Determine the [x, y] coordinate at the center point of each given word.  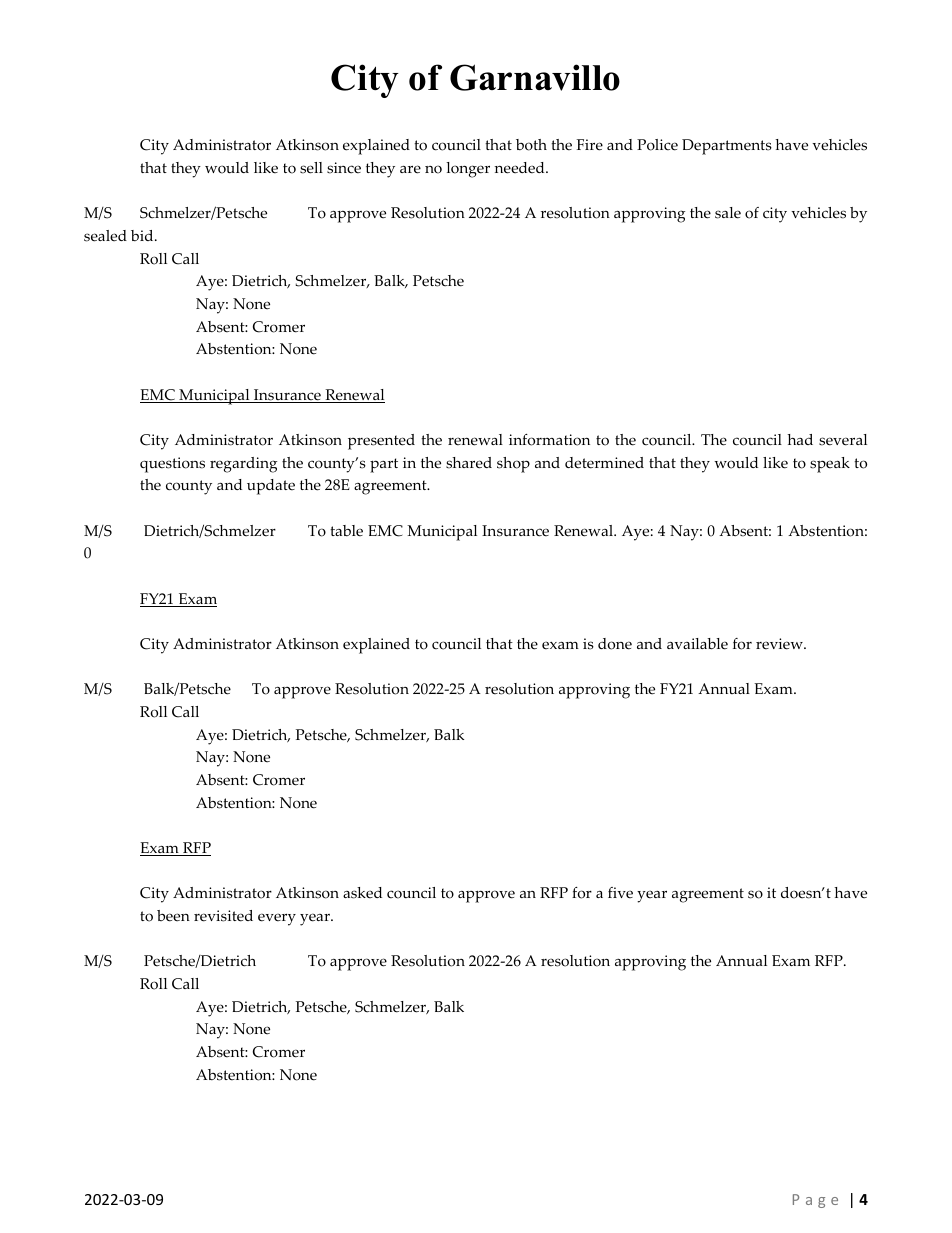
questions [172, 465]
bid [143, 235]
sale [728, 213]
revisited [223, 916]
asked [362, 893]
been [173, 916]
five [620, 893]
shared [469, 463]
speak [830, 465]
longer [468, 170]
